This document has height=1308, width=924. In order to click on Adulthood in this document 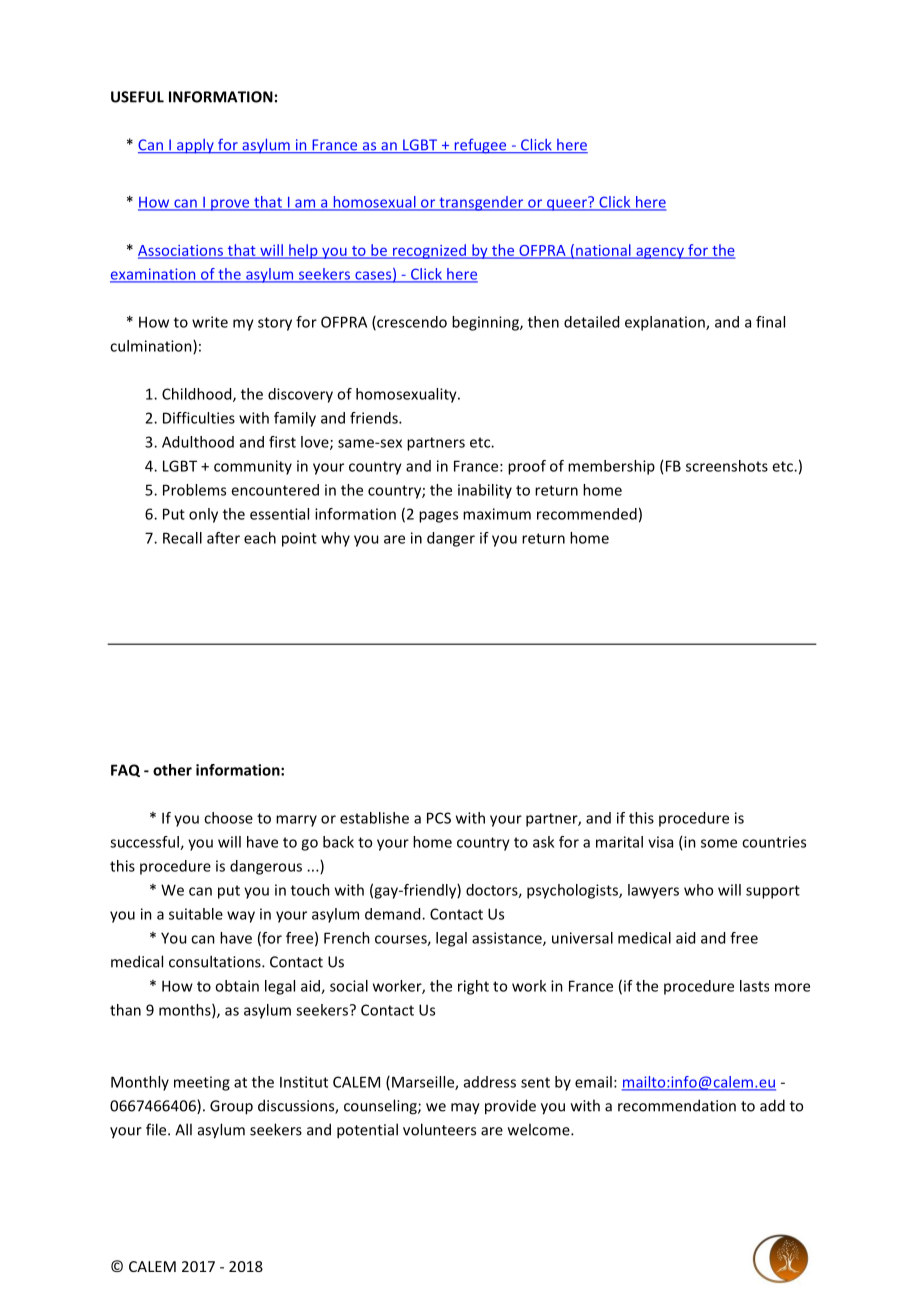, I will do `click(198, 442)`.
